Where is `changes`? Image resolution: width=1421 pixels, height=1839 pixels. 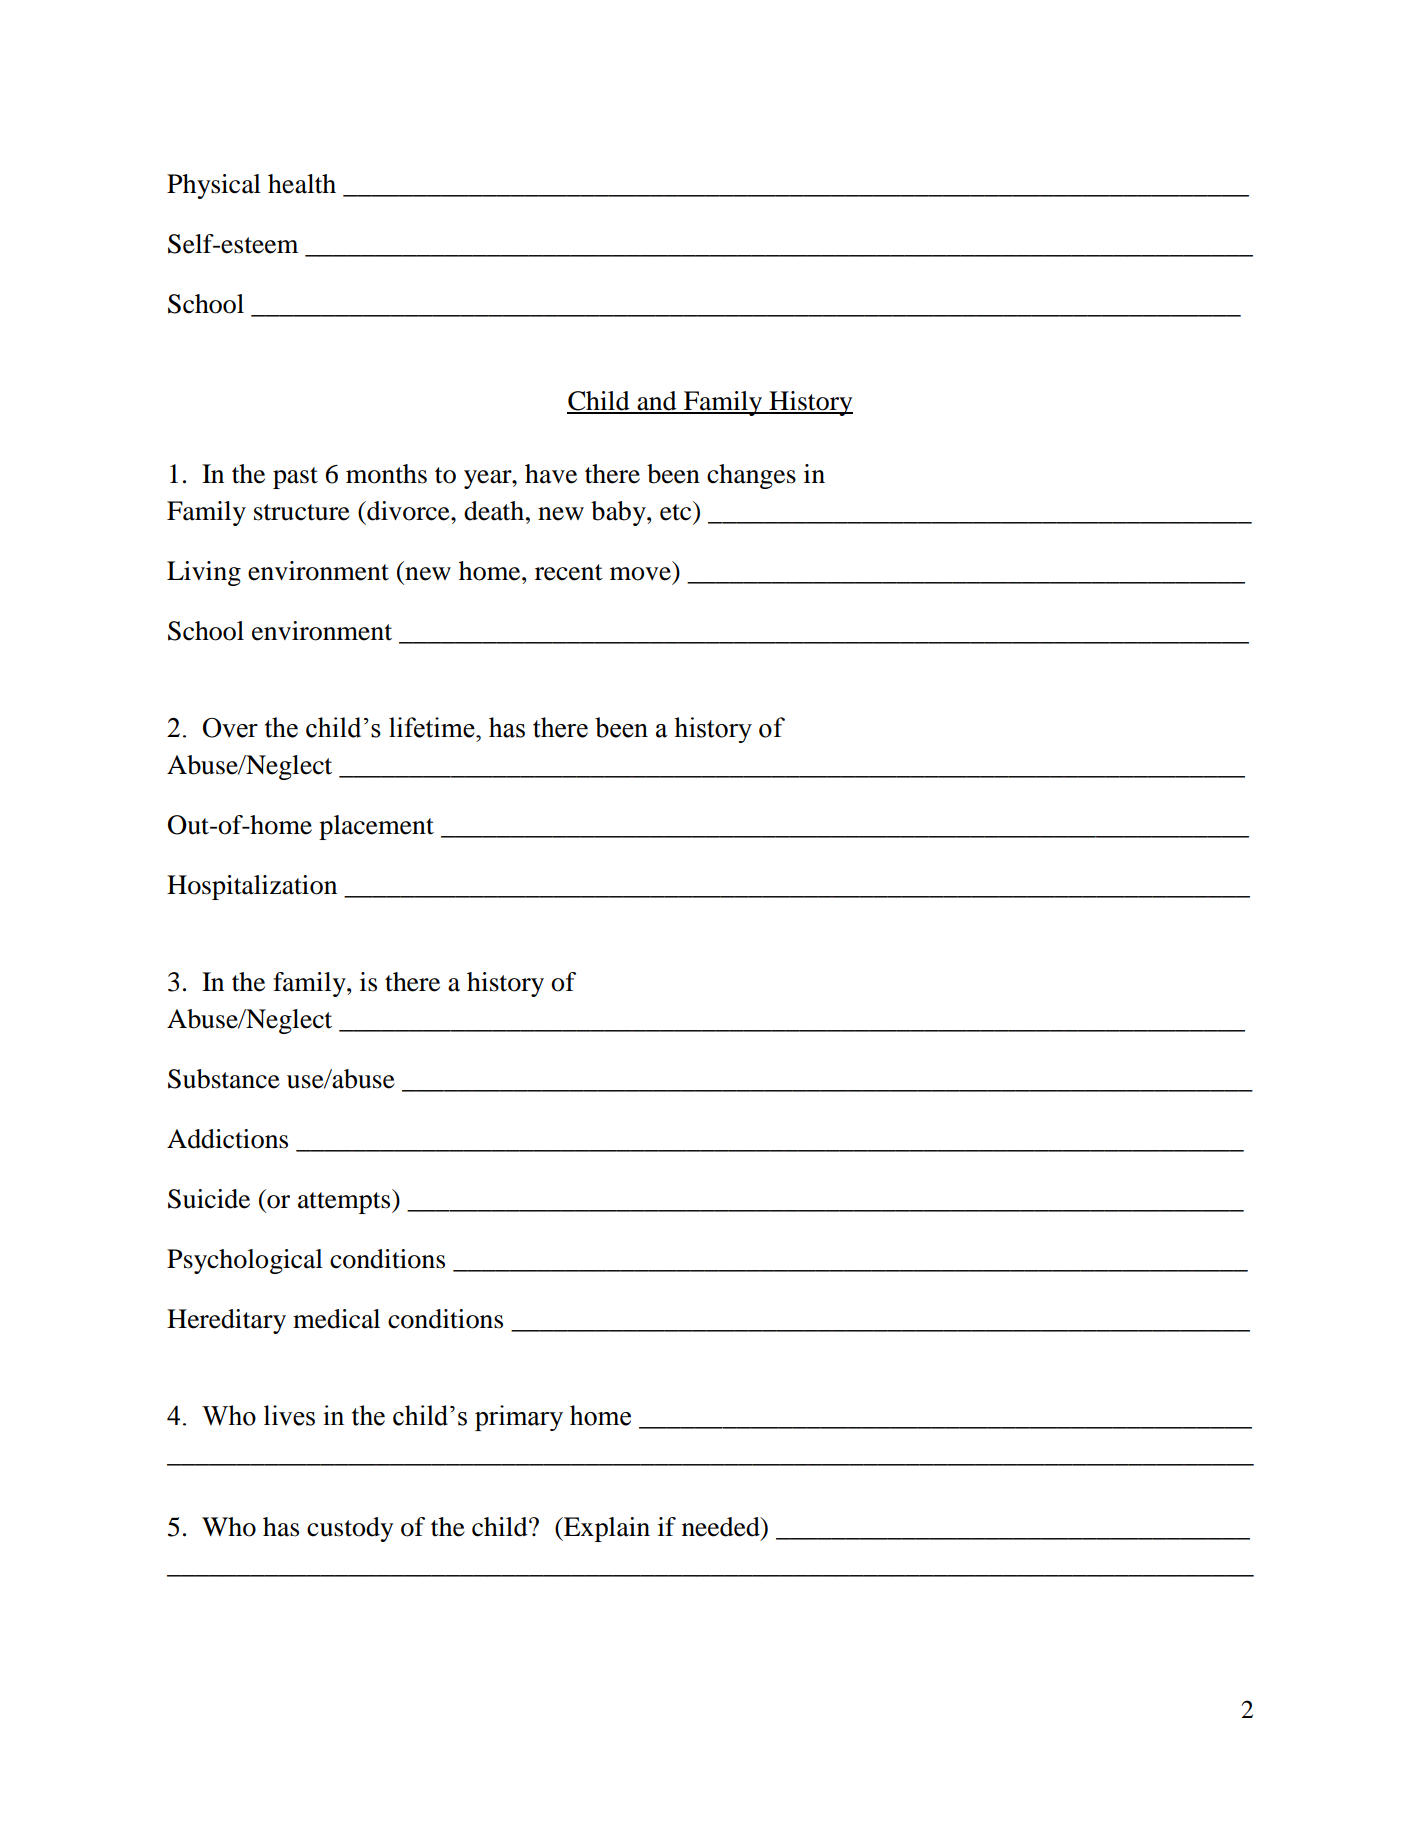
changes is located at coordinates (751, 476).
